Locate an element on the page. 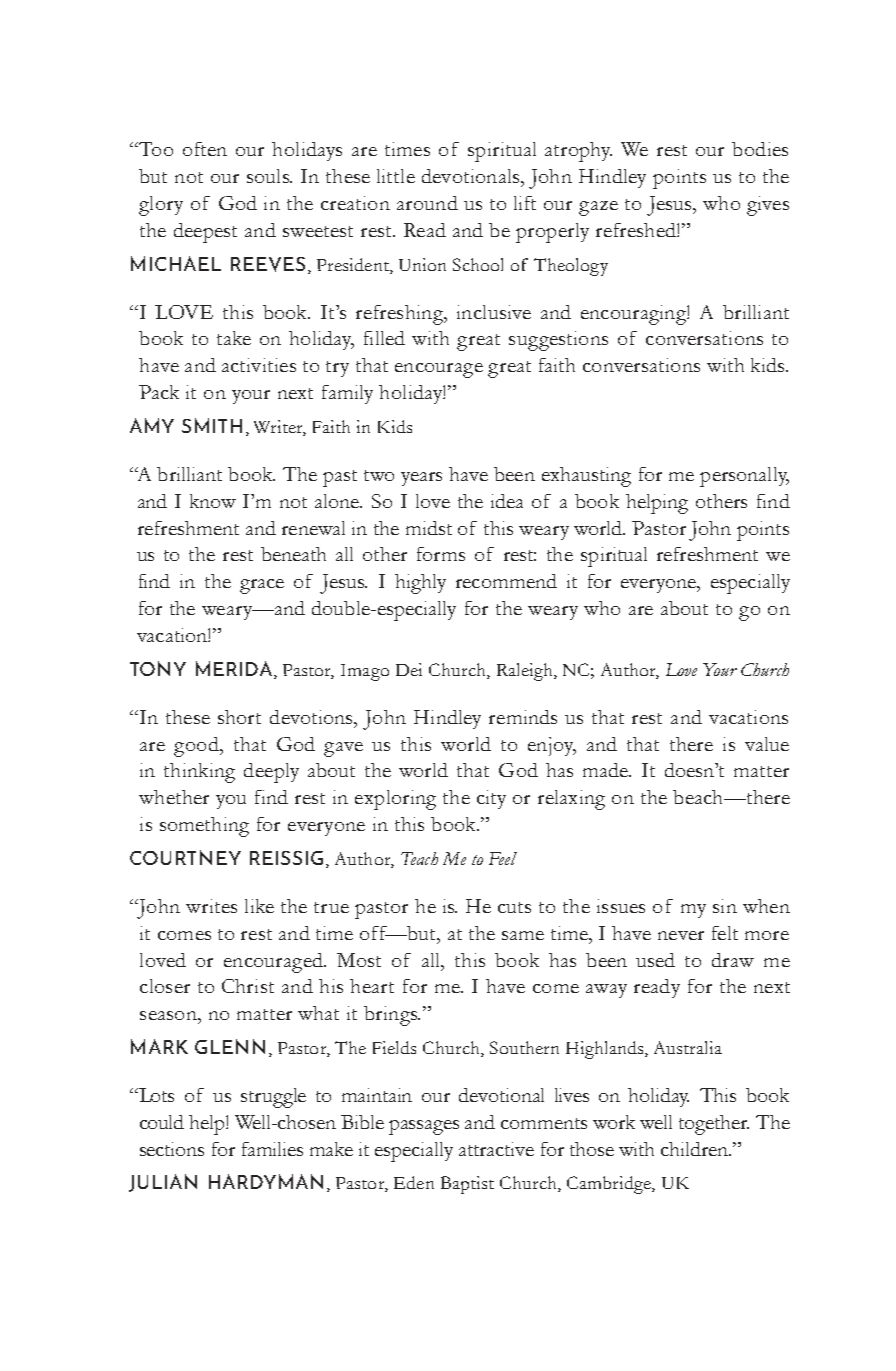 The width and height of the document is (896, 1371). sin is located at coordinates (725, 906).
